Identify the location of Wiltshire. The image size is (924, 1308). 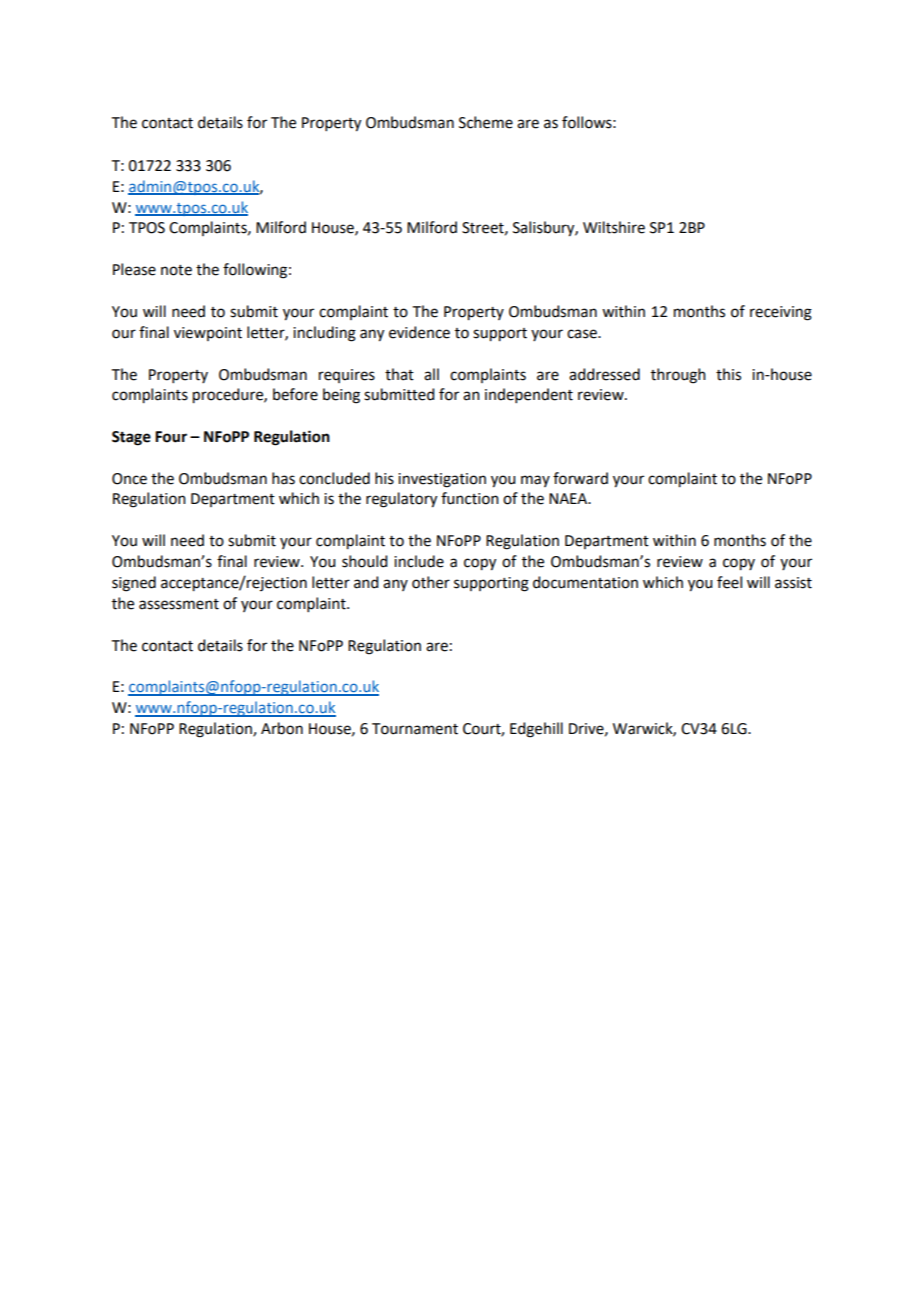
(614, 227).
